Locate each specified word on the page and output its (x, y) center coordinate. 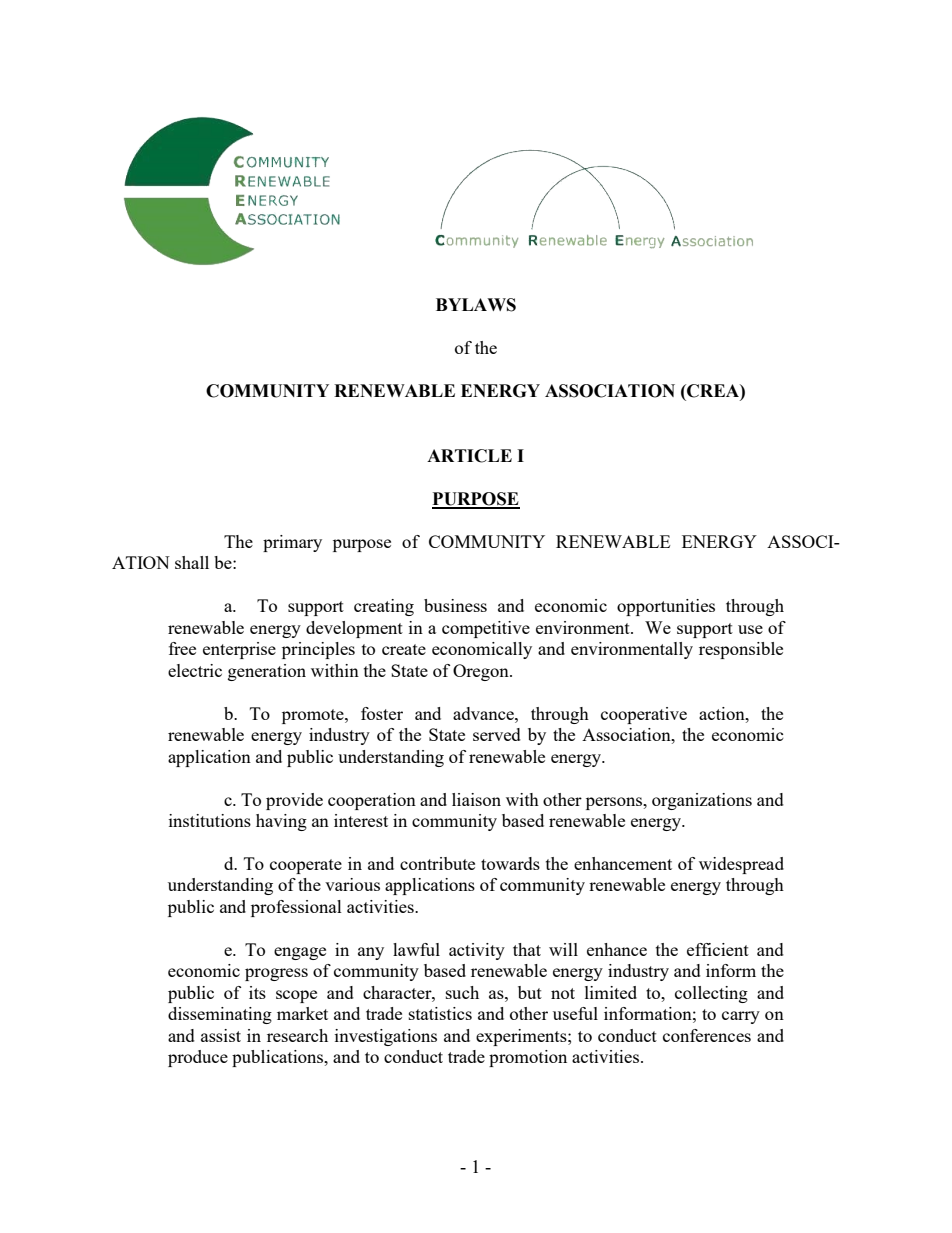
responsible (741, 650)
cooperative (644, 715)
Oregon (482, 672)
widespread (741, 865)
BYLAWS (476, 305)
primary (292, 543)
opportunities (666, 607)
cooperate (306, 866)
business (455, 605)
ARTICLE (469, 456)
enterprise (239, 650)
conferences (707, 1035)
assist (221, 1035)
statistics (440, 1013)
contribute (437, 863)
